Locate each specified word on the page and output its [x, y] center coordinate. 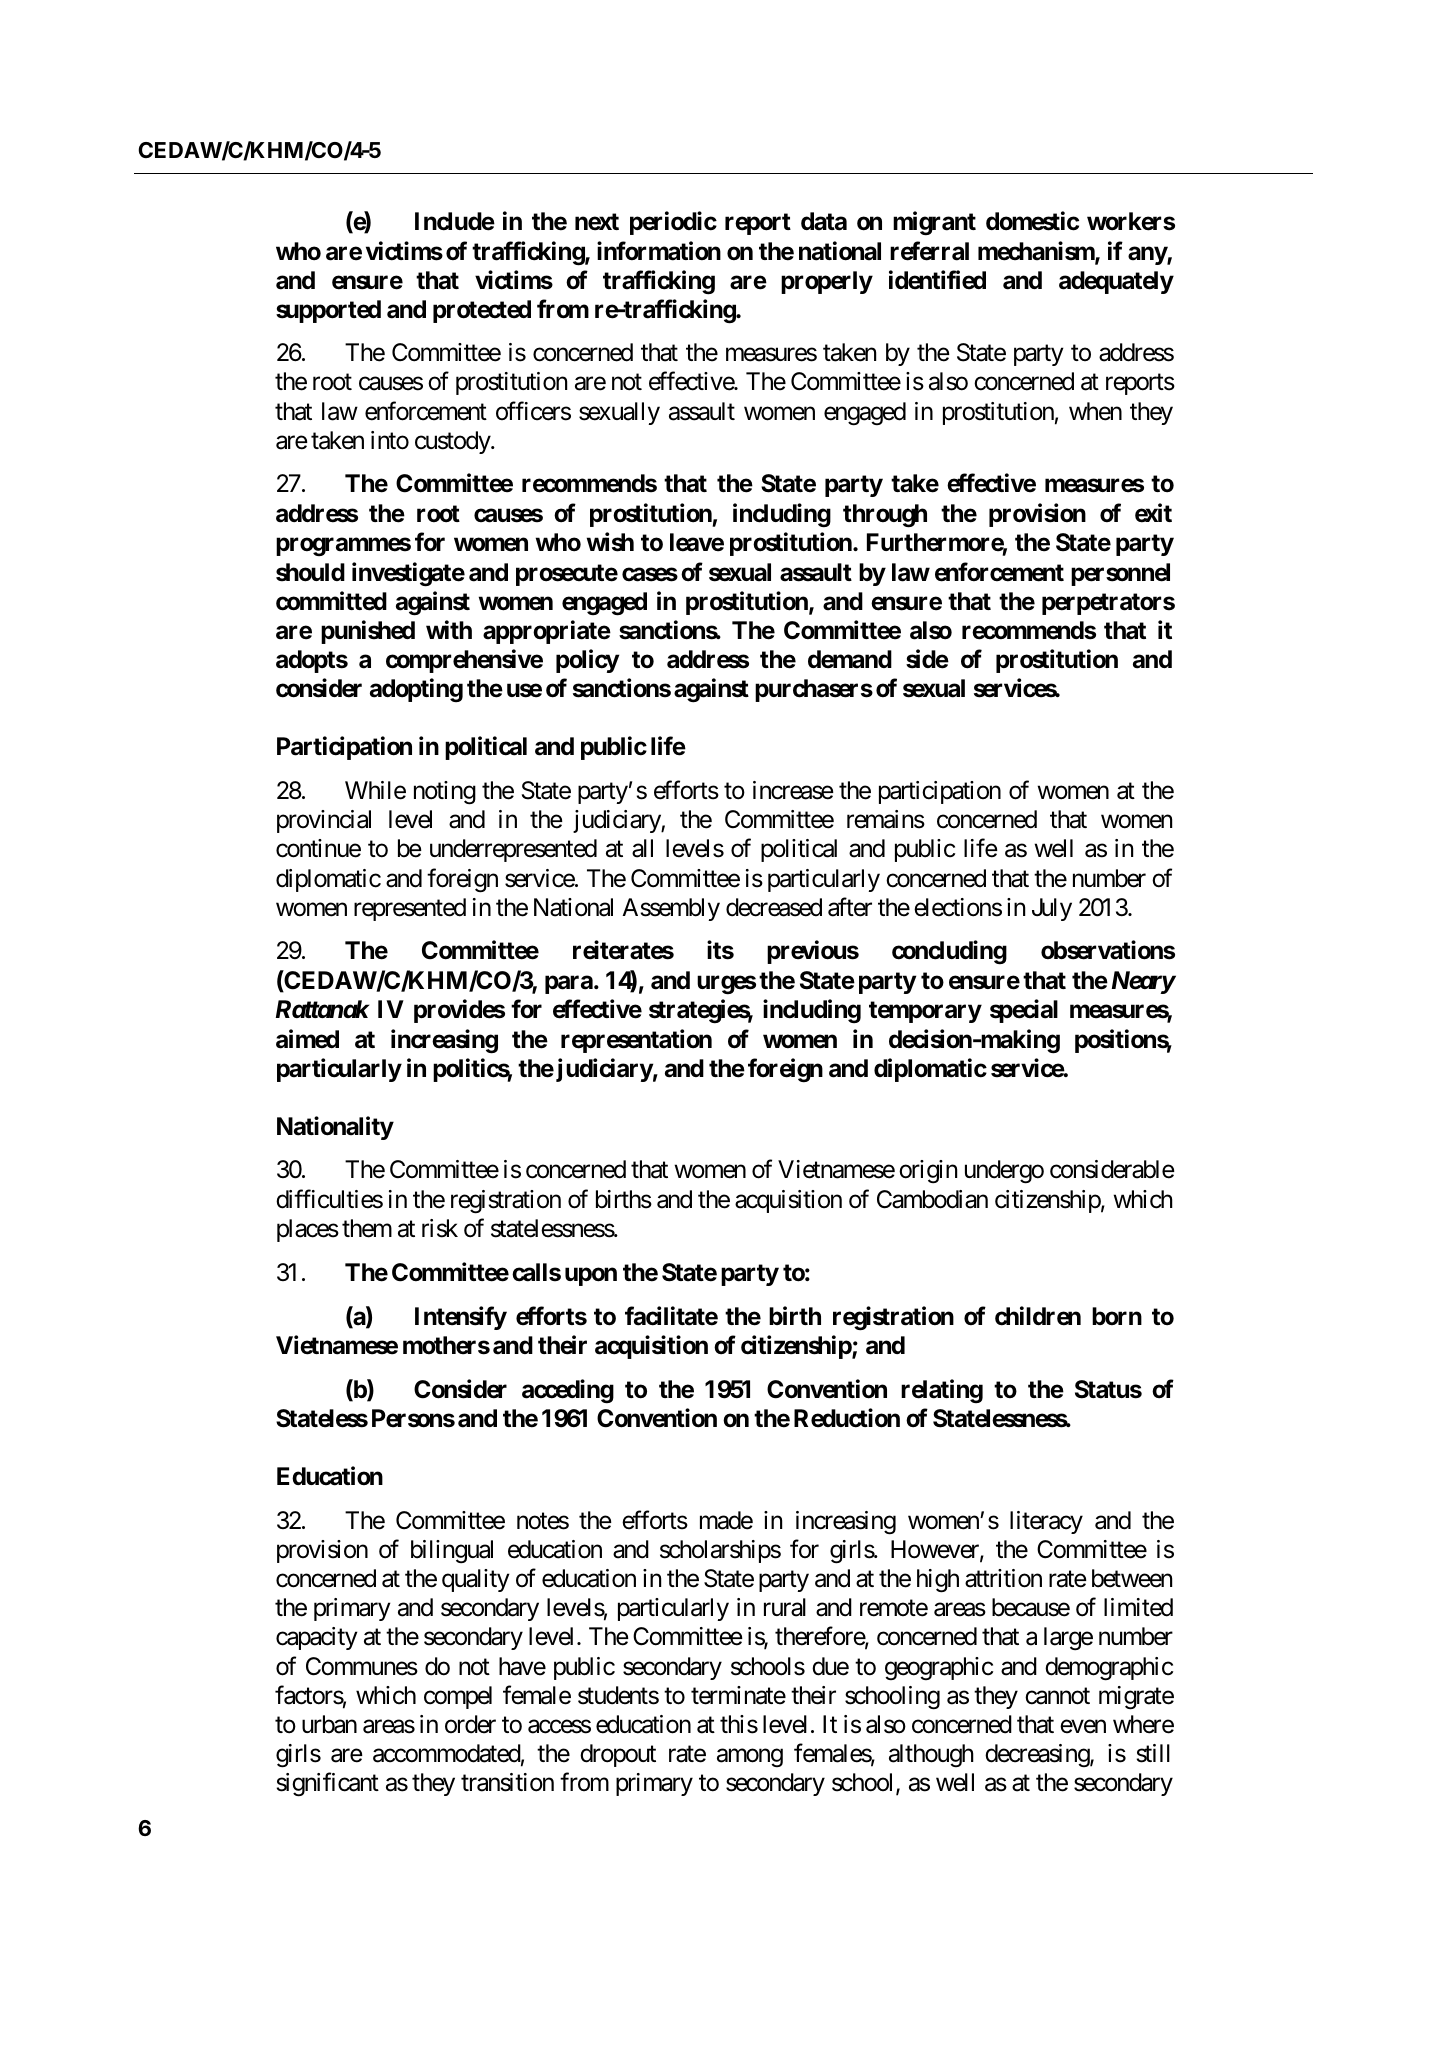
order [470, 1724]
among [750, 1758]
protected [482, 311]
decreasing [1038, 1755]
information [659, 251]
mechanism [1037, 252]
